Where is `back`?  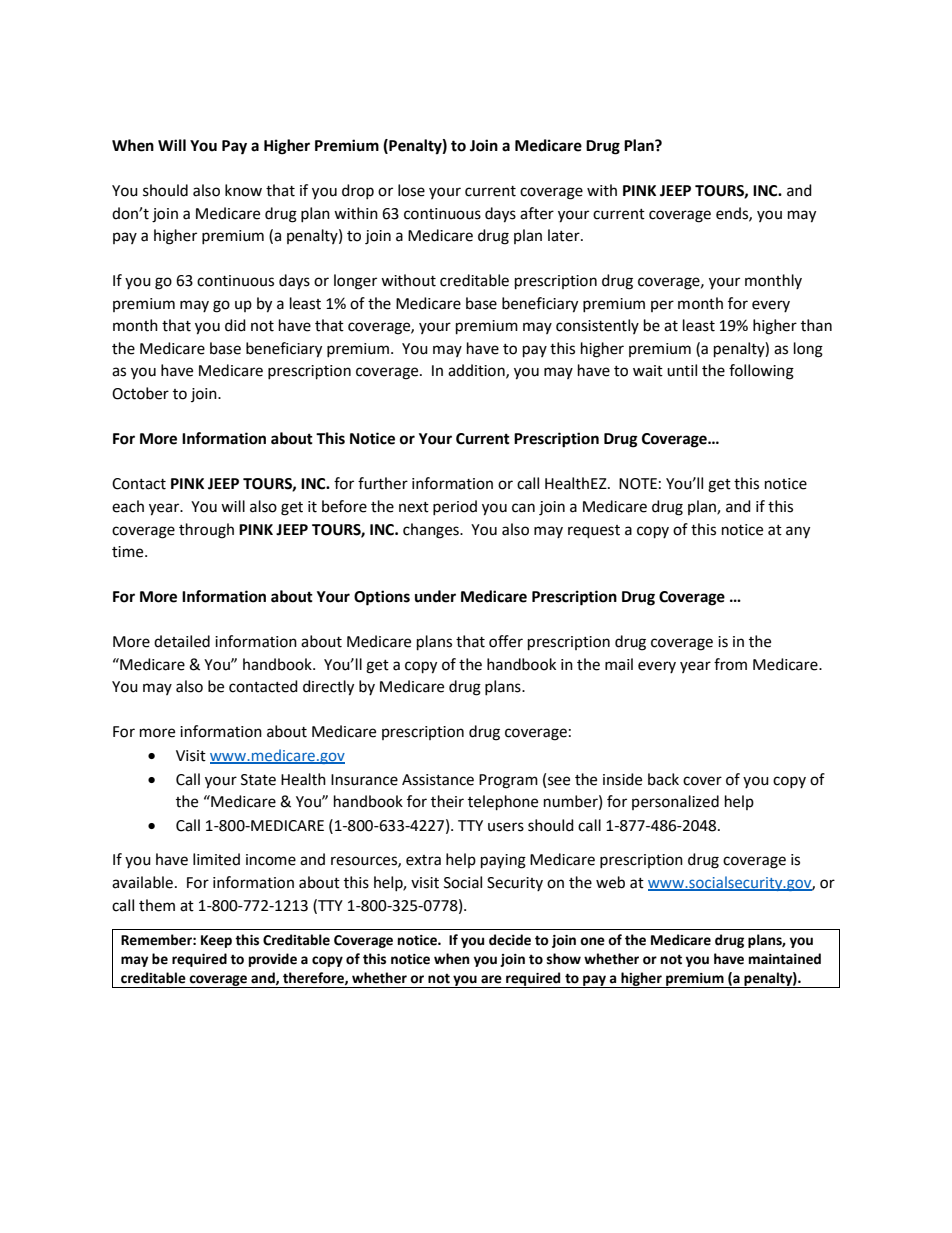
back is located at coordinates (663, 779).
